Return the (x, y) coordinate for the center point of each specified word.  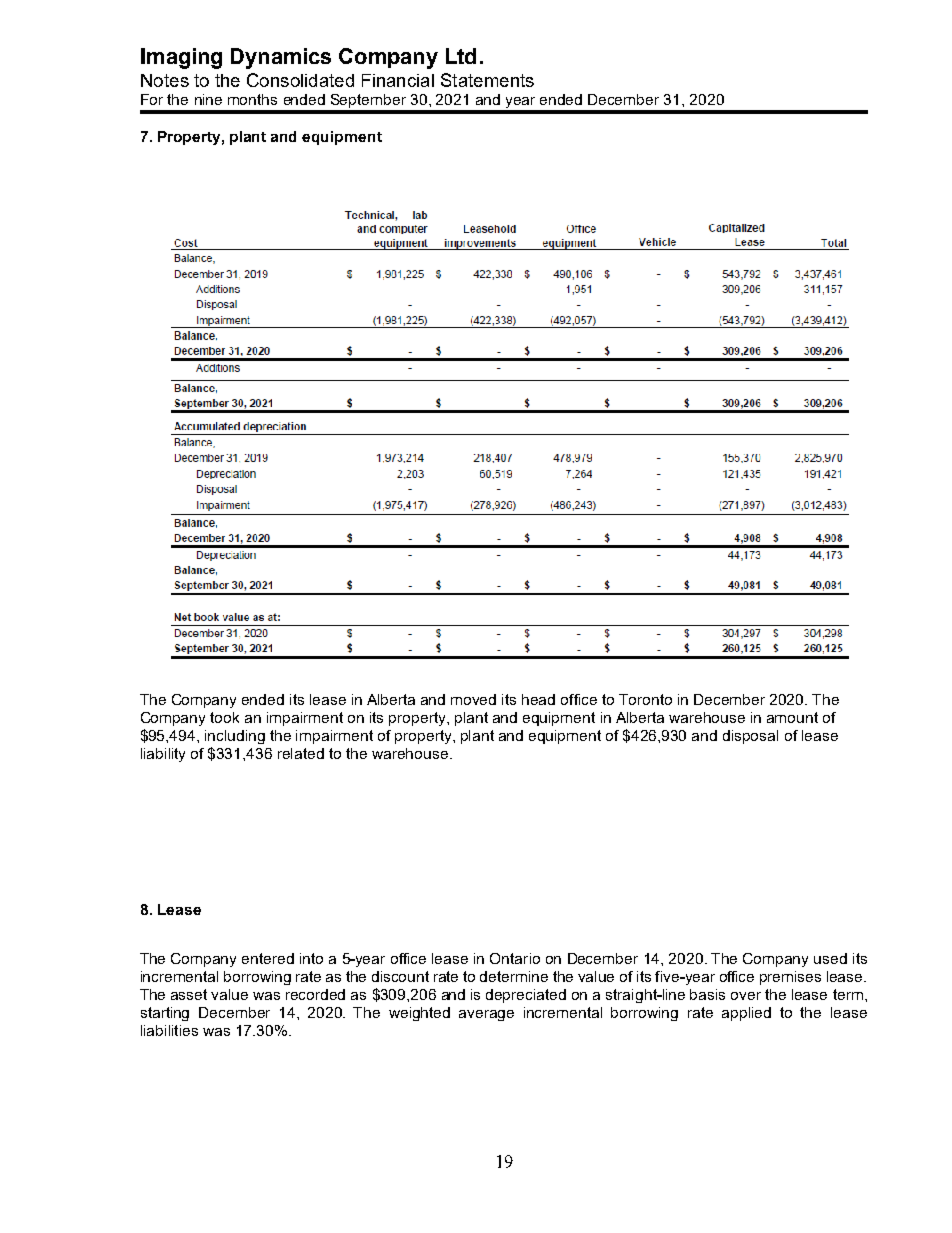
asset (189, 994)
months (252, 99)
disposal (750, 737)
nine (208, 99)
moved (473, 699)
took (224, 717)
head (538, 699)
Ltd (461, 56)
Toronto (645, 699)
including (235, 737)
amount (792, 717)
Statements (487, 80)
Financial (398, 80)
